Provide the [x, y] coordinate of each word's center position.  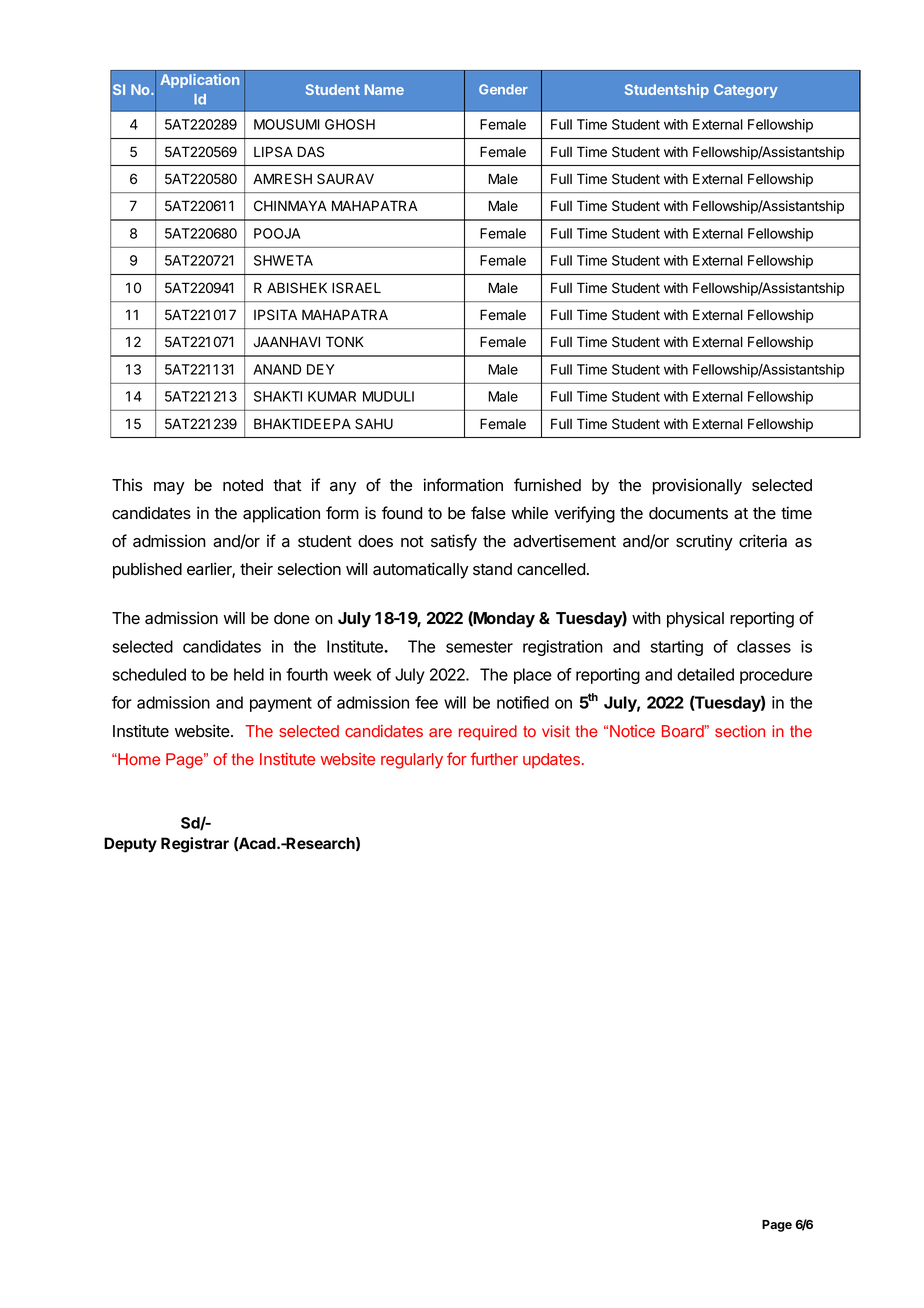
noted [243, 485]
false [488, 513]
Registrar [195, 845]
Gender [503, 89]
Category [746, 91]
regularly [412, 761]
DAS [311, 152]
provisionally [697, 486]
